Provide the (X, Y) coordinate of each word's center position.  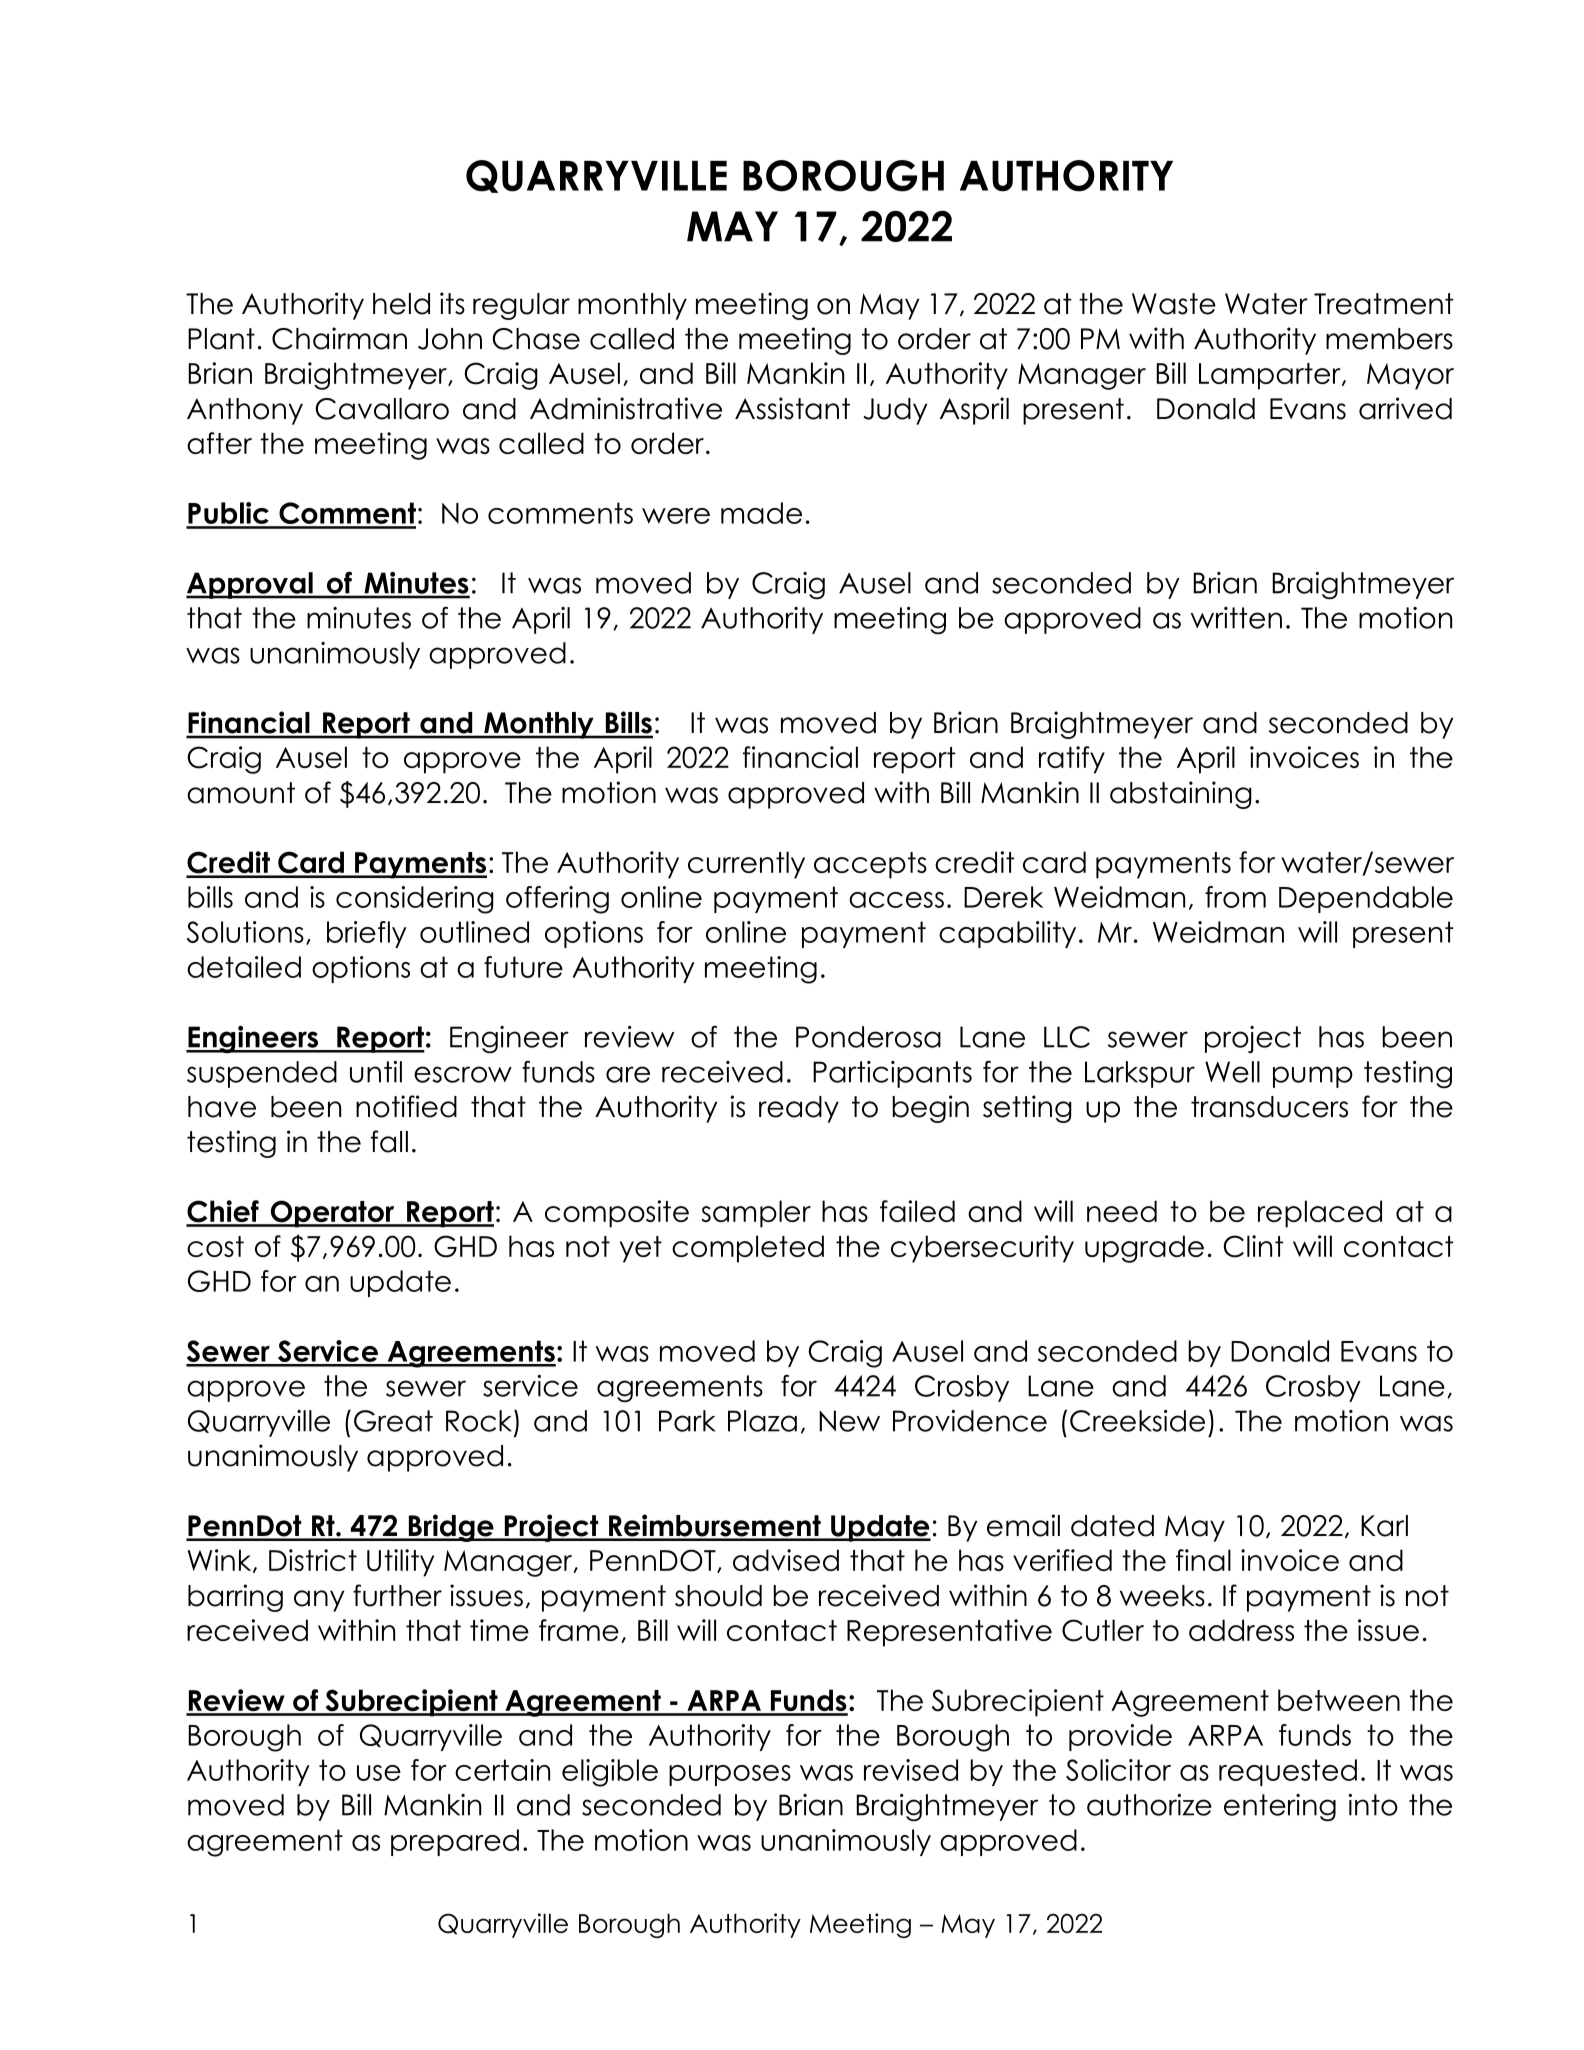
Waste (1174, 304)
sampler (756, 1214)
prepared (455, 1842)
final (1203, 1560)
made (761, 513)
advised (786, 1560)
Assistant (792, 408)
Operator (333, 1214)
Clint (1253, 1246)
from (1235, 897)
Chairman (339, 338)
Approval (250, 585)
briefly (367, 934)
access (896, 900)
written (1236, 618)
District (313, 1560)
